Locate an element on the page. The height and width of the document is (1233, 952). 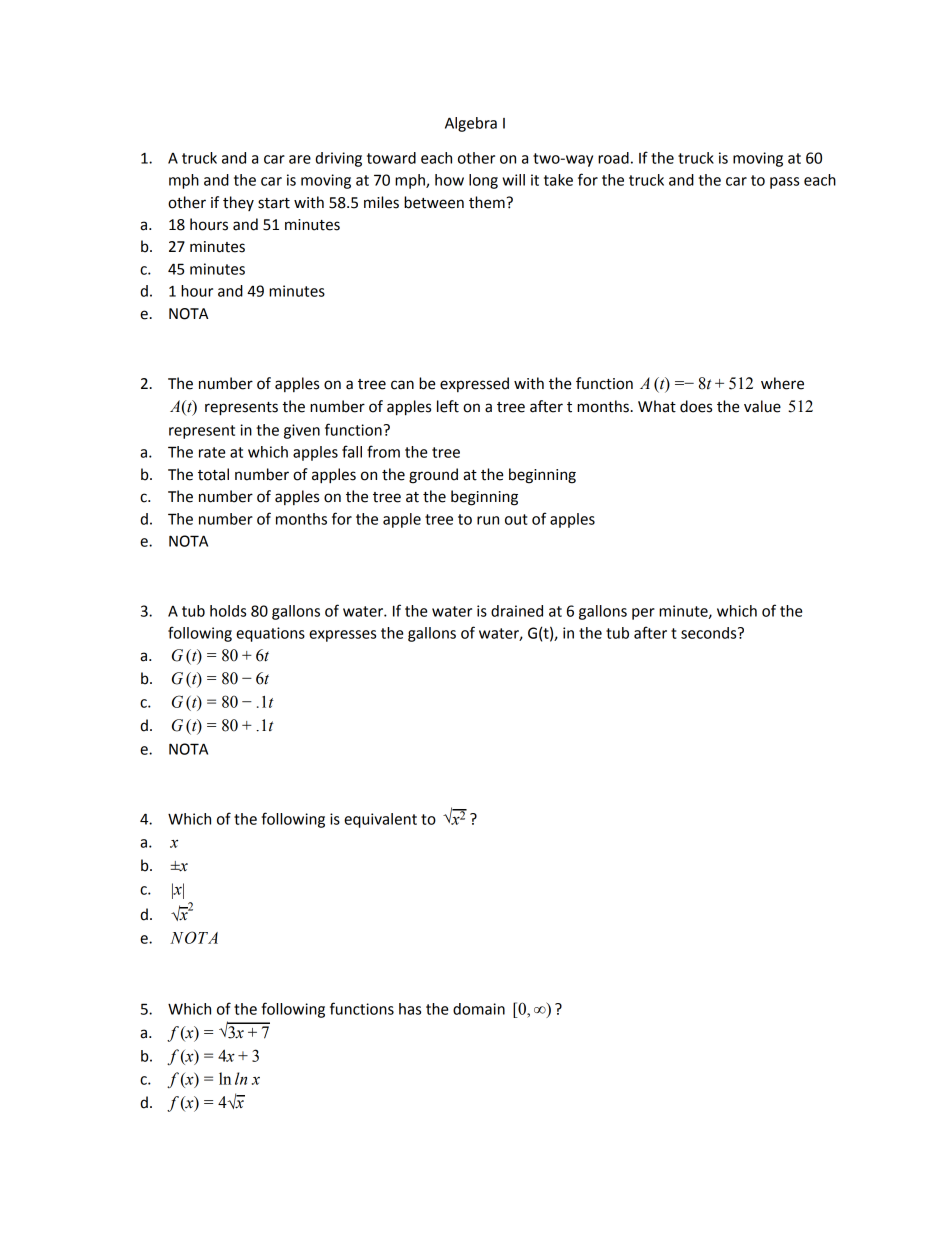
drained is located at coordinates (517, 611).
